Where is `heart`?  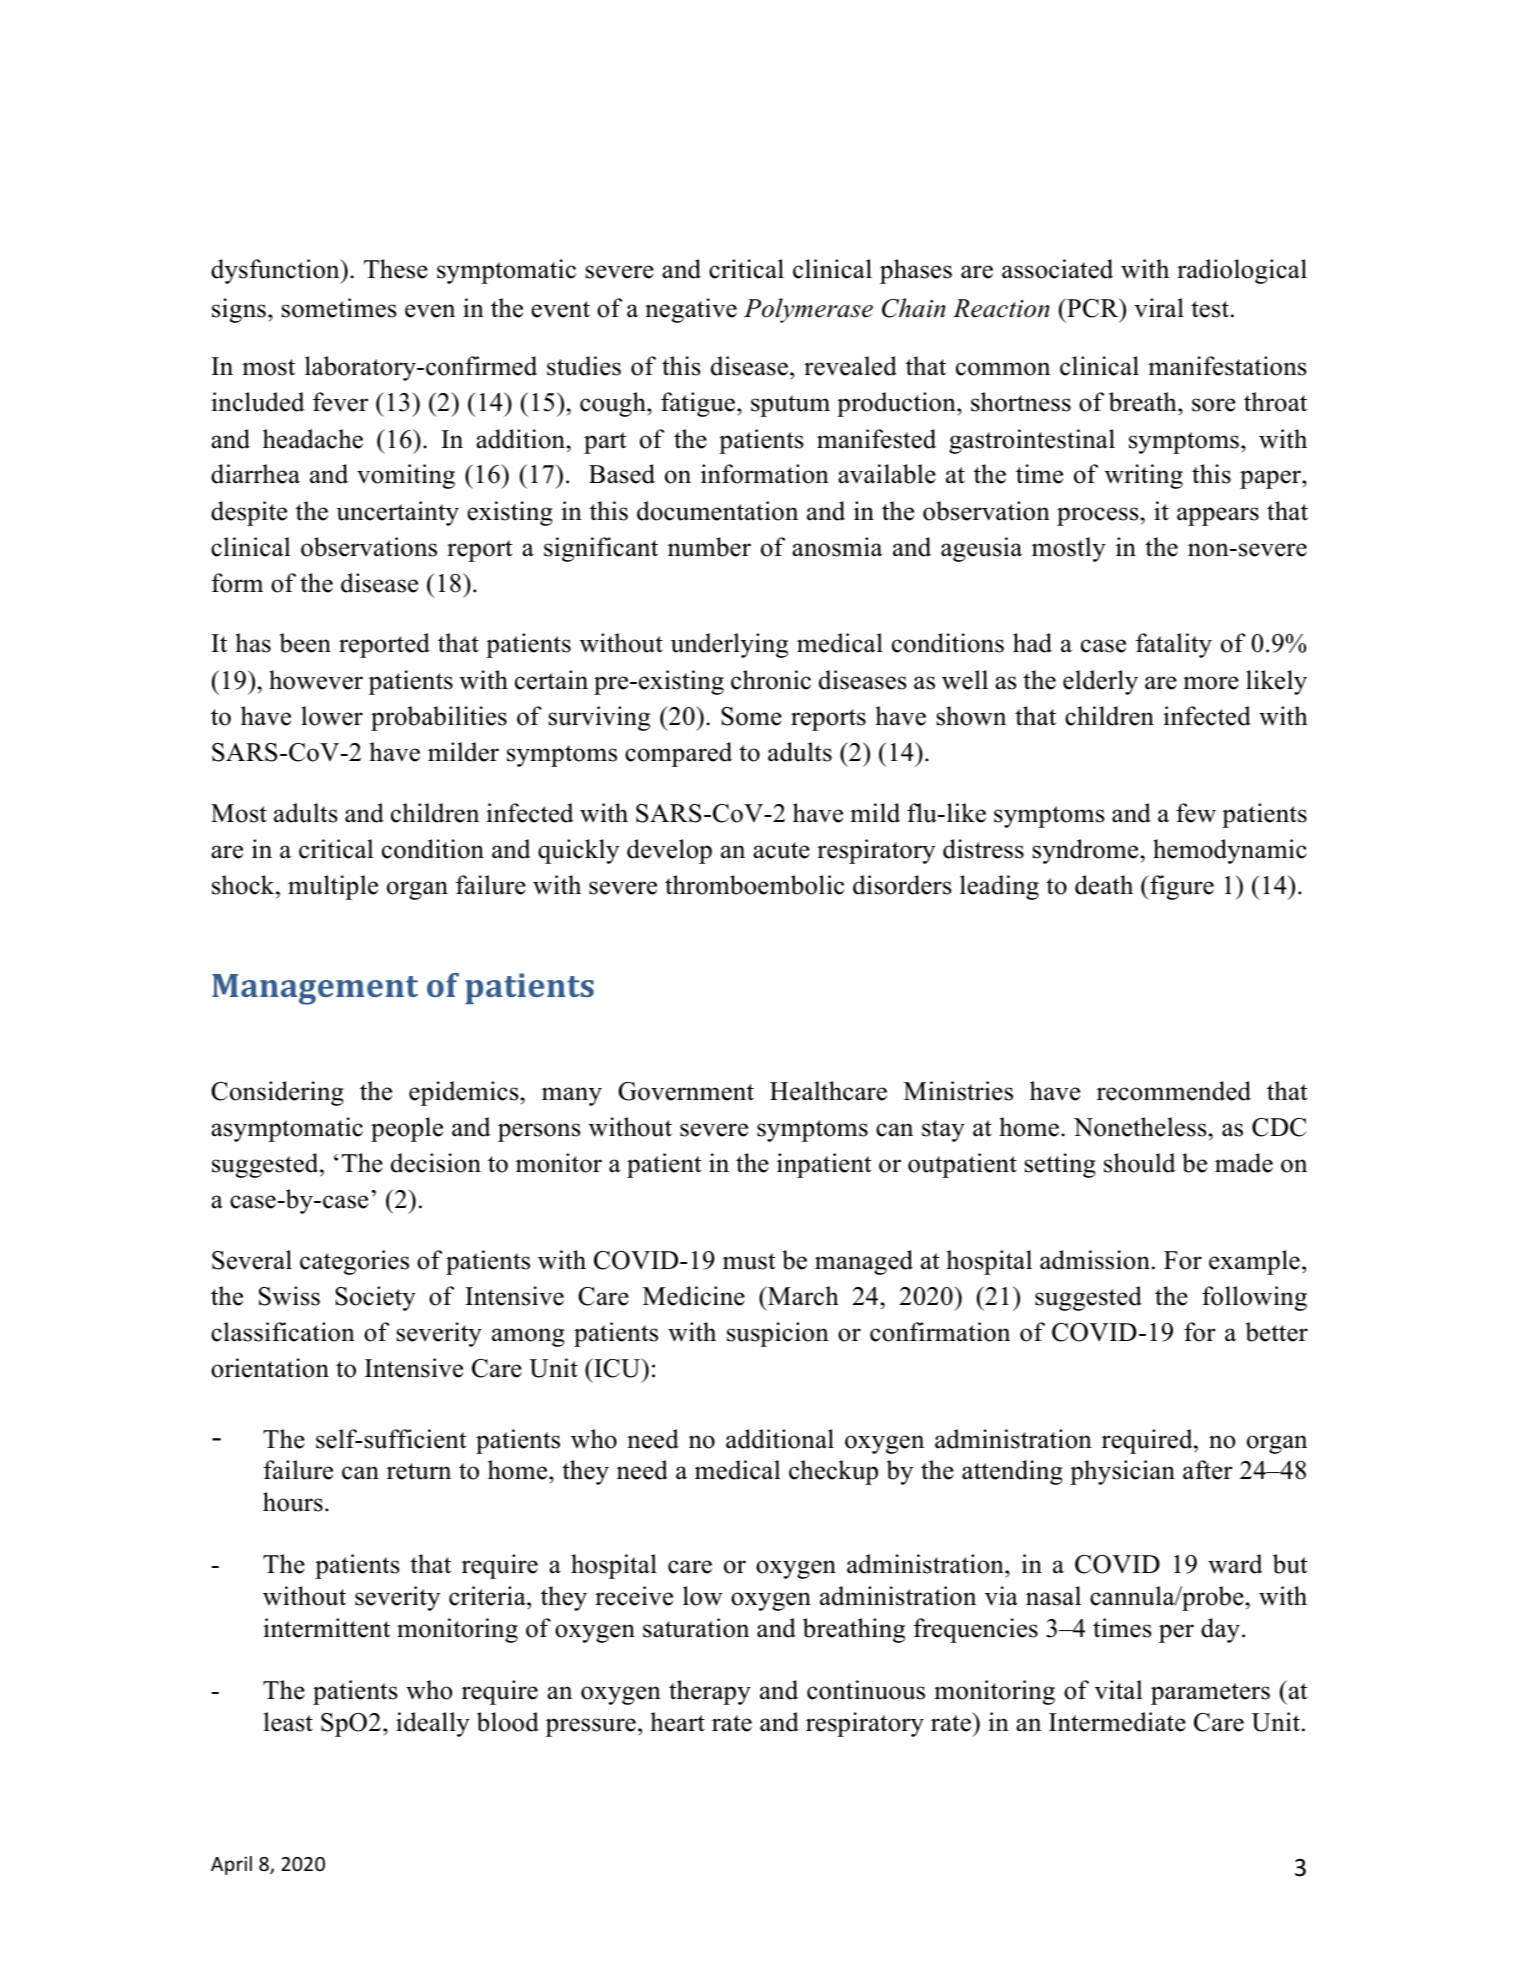
heart is located at coordinates (678, 1722).
